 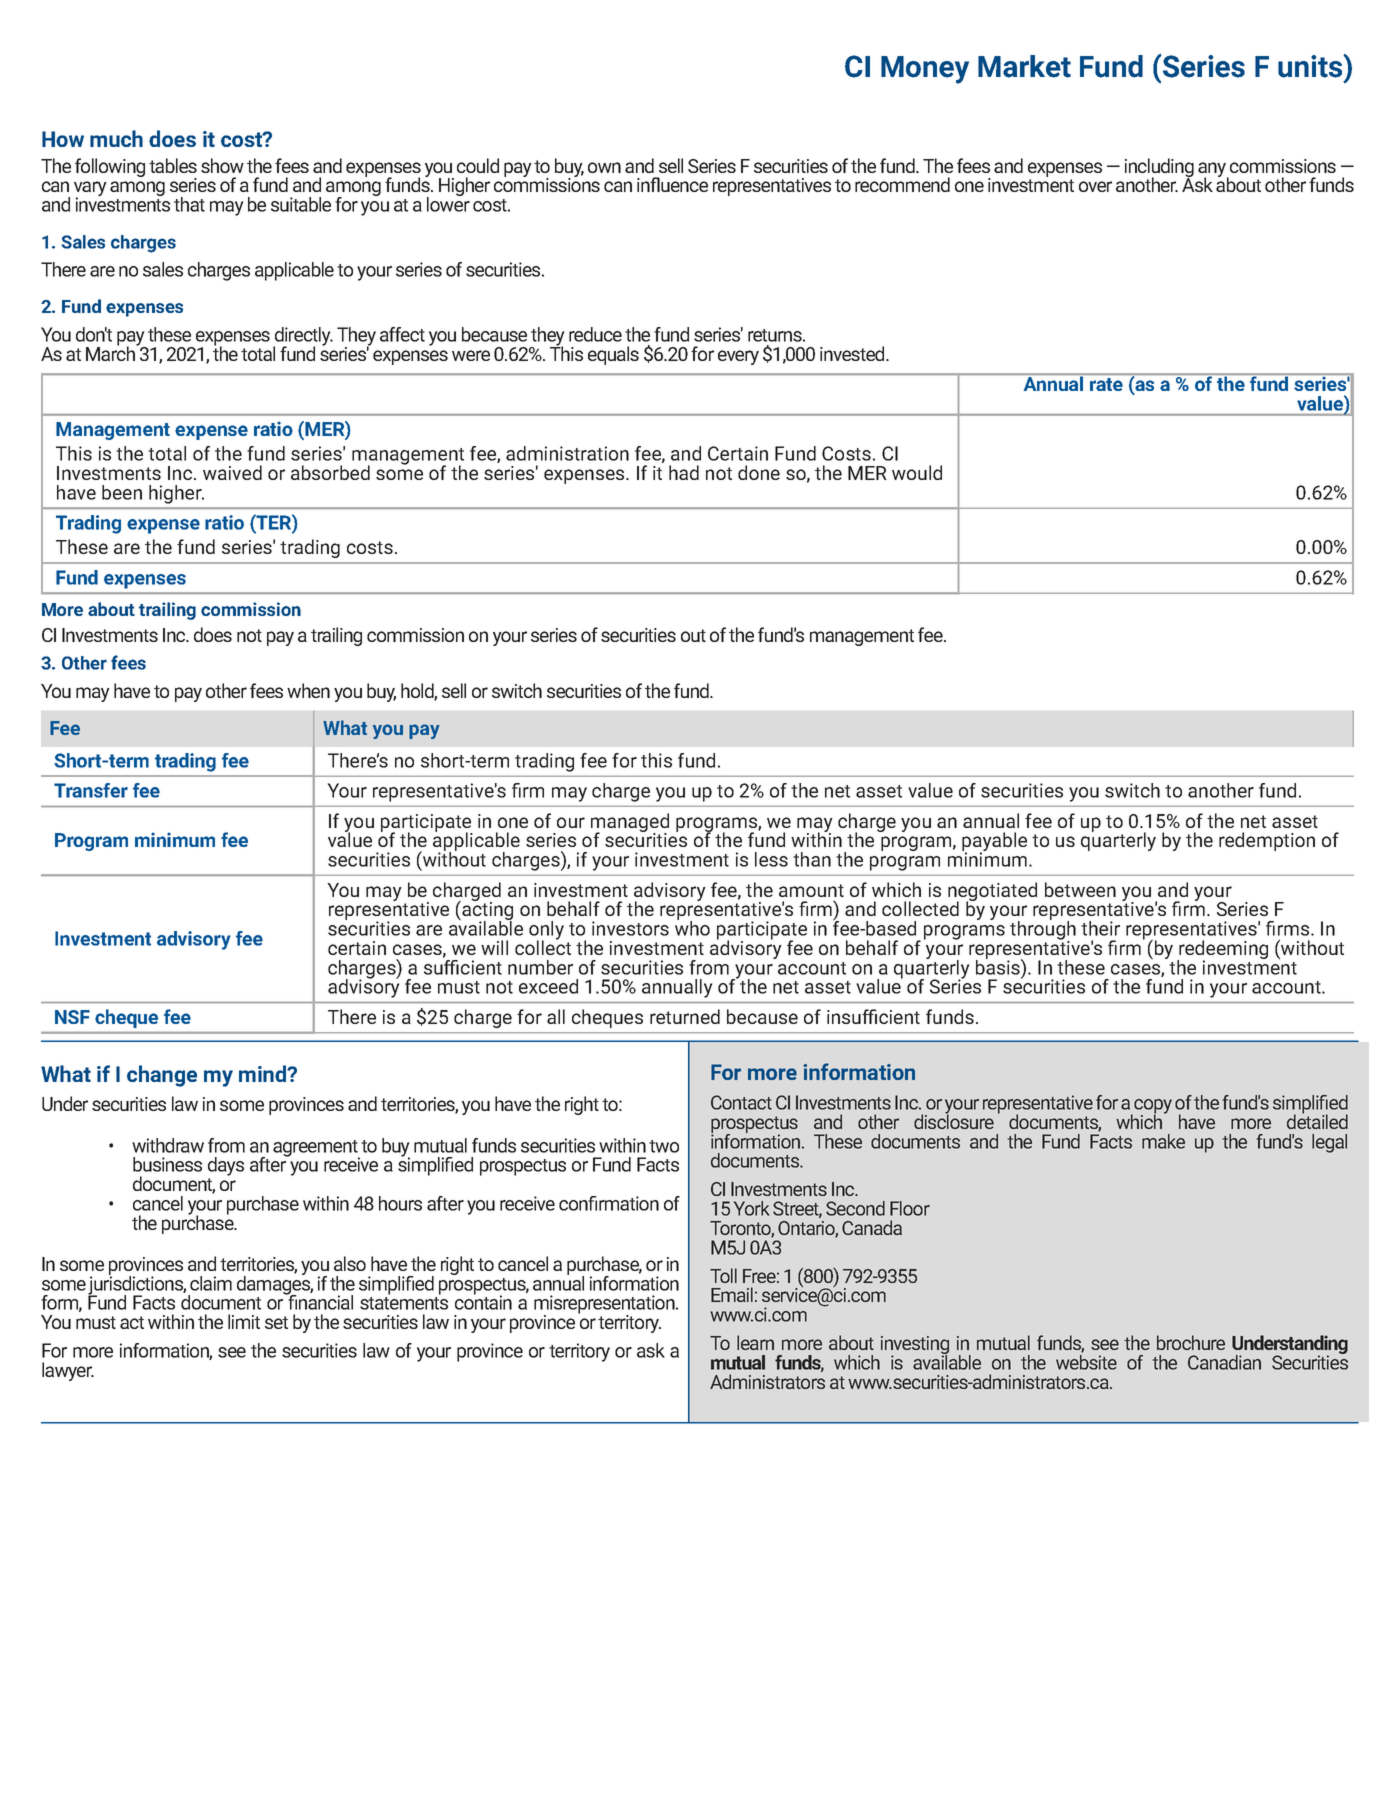 What do you see at coordinates (1267, 841) in the image?
I see `redemption` at bounding box center [1267, 841].
